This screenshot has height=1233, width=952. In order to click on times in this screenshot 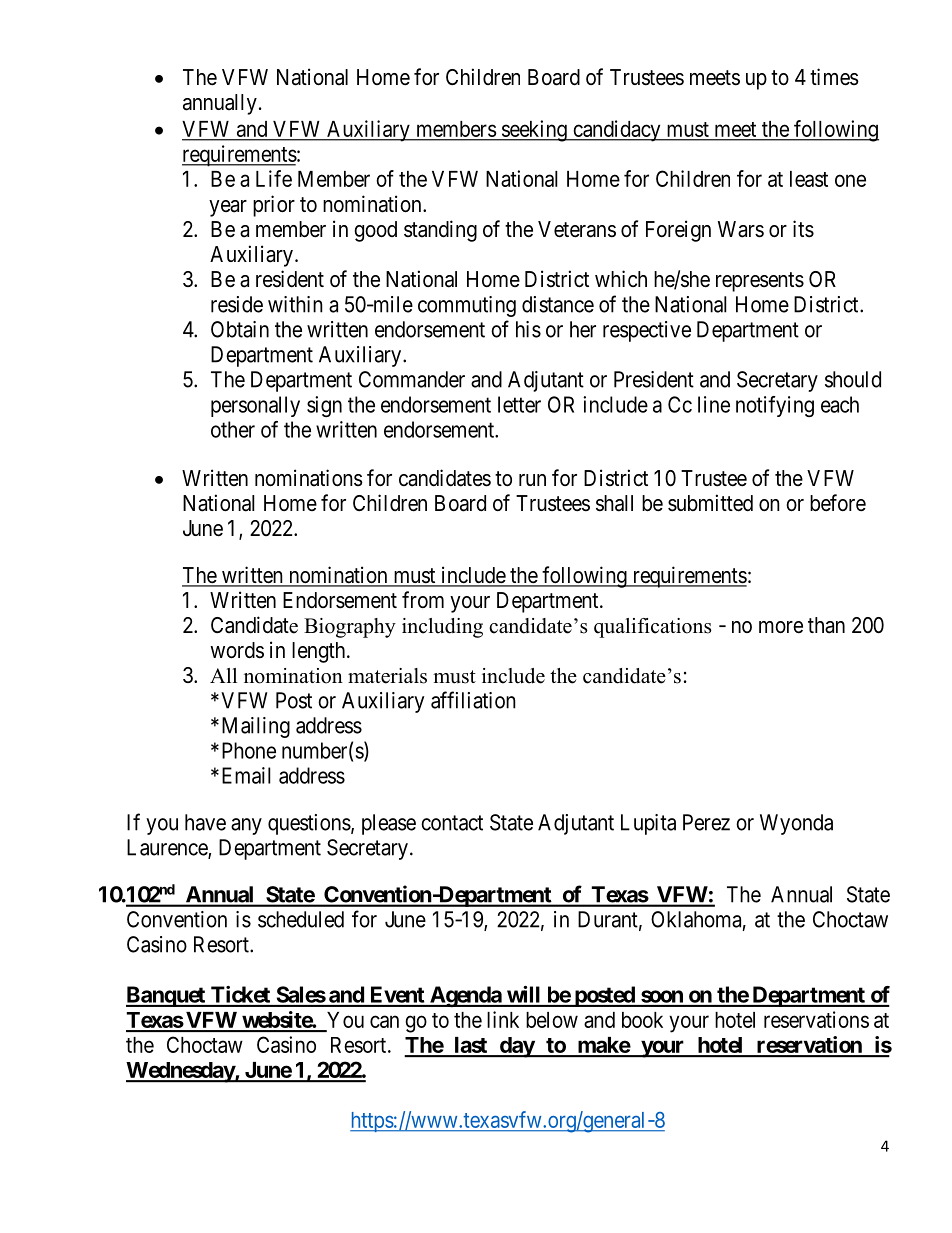, I will do `click(834, 77)`.
